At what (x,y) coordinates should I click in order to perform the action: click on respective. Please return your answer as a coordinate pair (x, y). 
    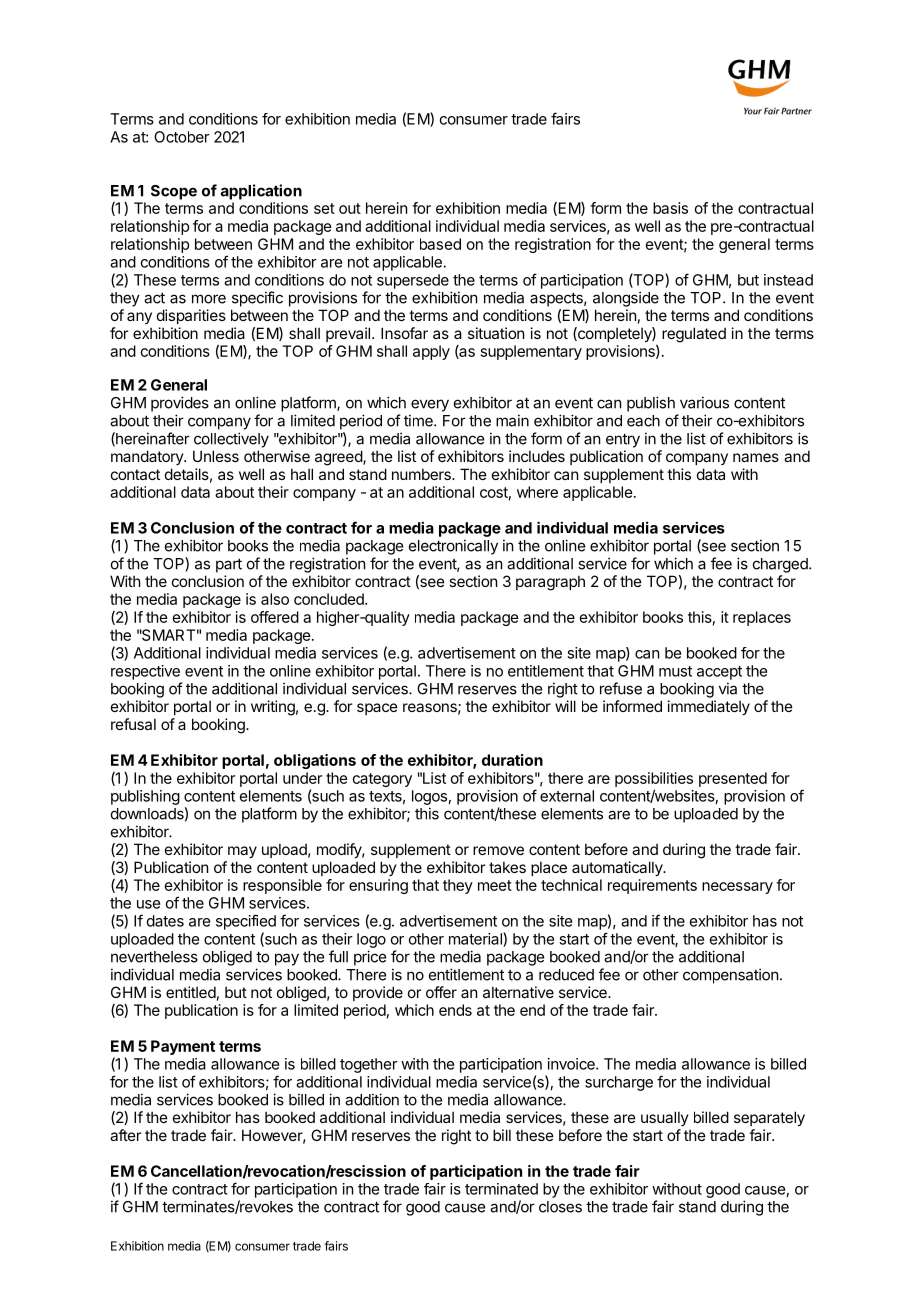
    Looking at the image, I should click on (145, 672).
